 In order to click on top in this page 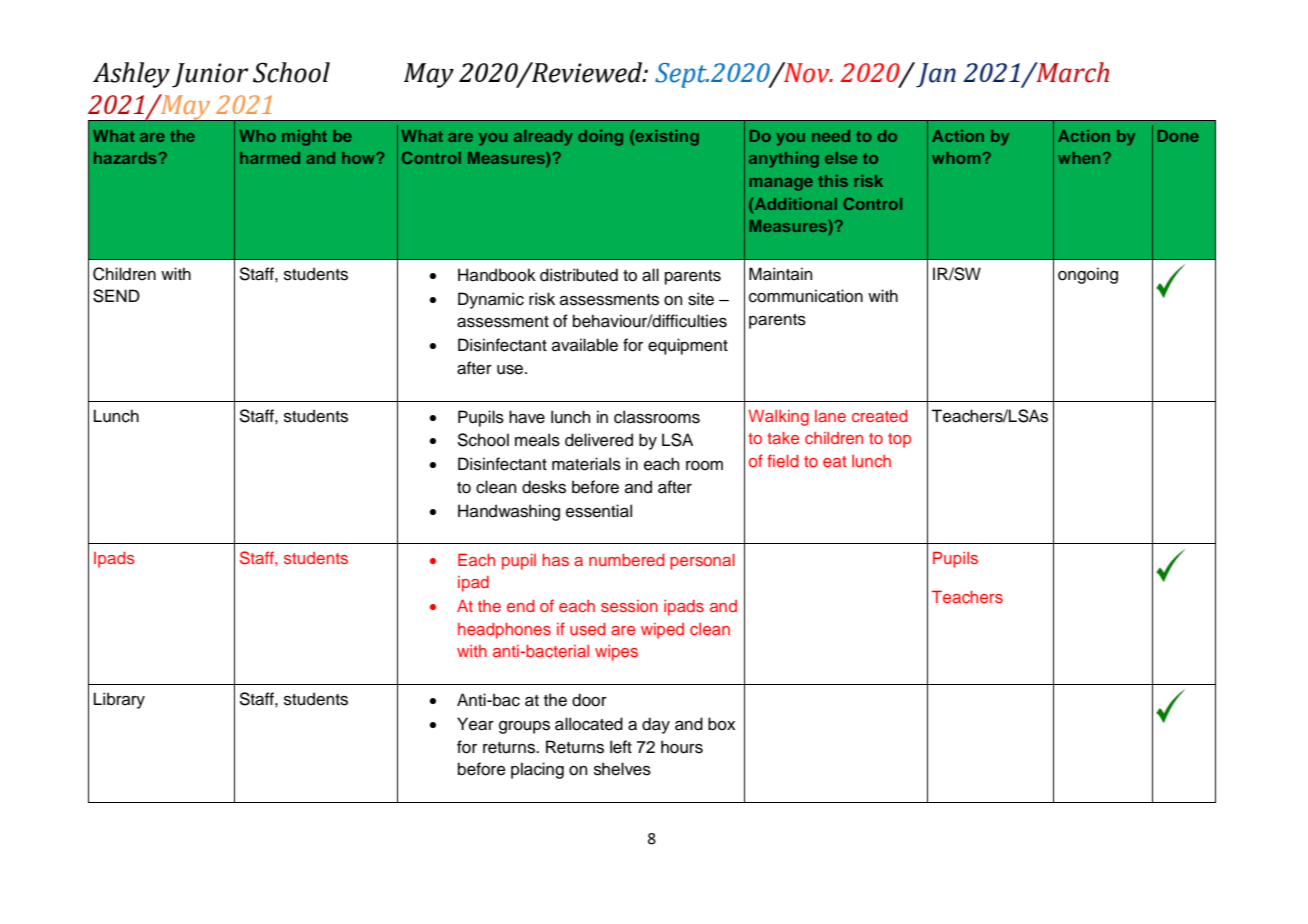, I will do `click(899, 440)`.
